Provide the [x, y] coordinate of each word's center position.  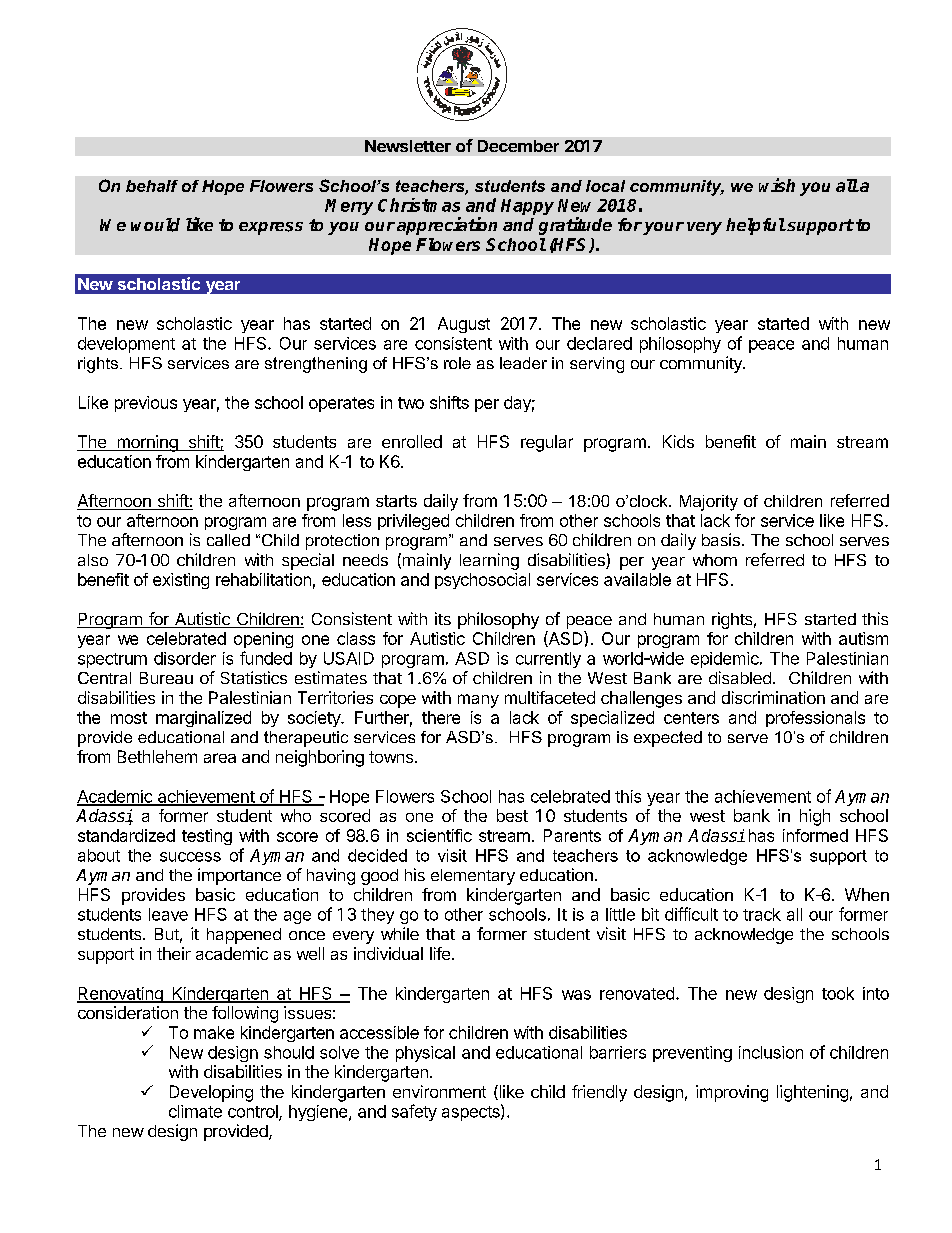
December [518, 146]
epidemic [726, 660]
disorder [185, 658]
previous [146, 404]
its [443, 618]
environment [439, 1091]
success [190, 857]
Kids [678, 441]
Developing [211, 1093]
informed [815, 835]
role [457, 363]
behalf [152, 186]
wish [777, 185]
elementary [473, 877]
